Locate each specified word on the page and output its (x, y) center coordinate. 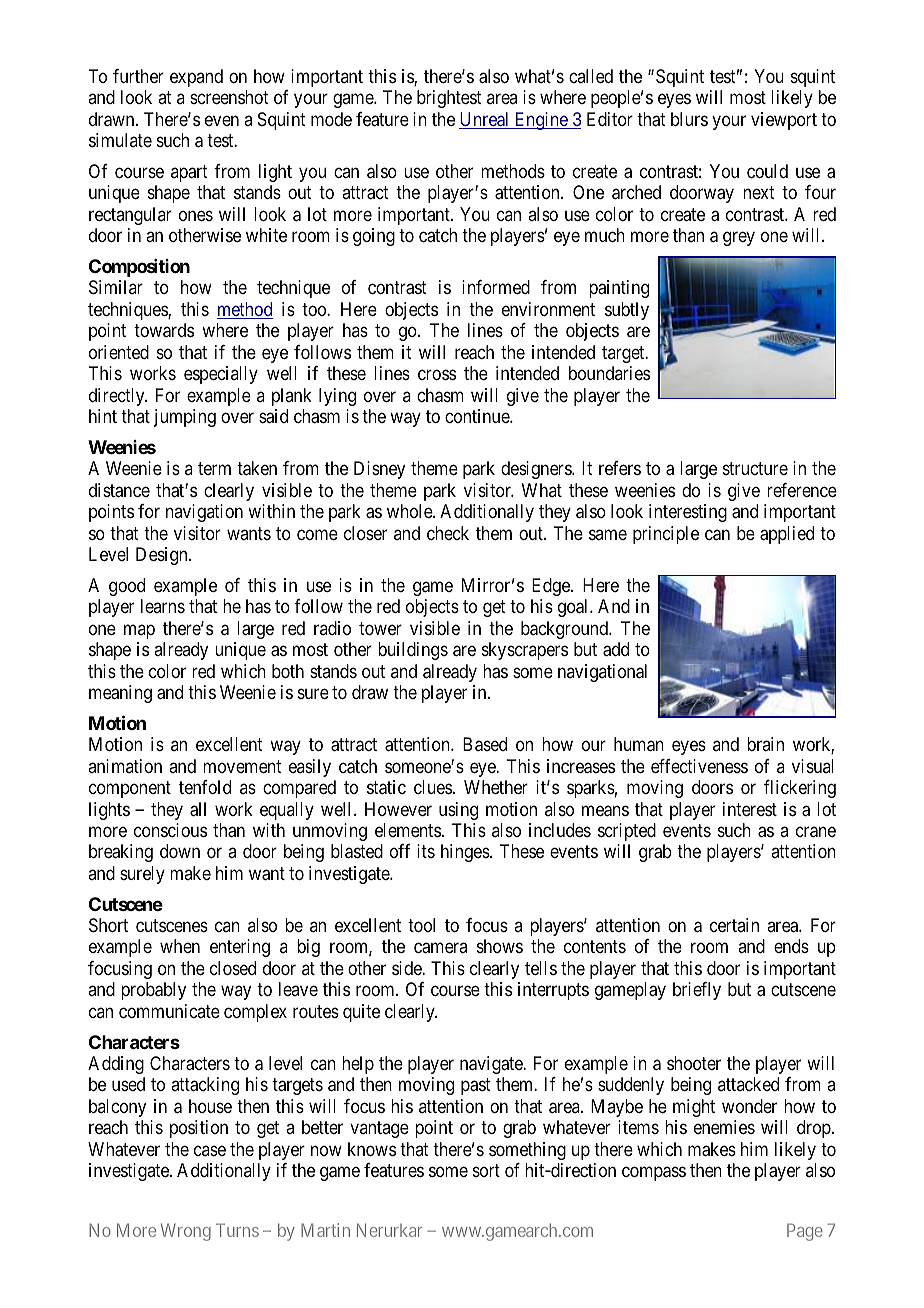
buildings (413, 651)
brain (765, 744)
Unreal (485, 120)
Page (805, 1232)
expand (196, 78)
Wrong (186, 1232)
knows (372, 1149)
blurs (689, 119)
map (139, 631)
